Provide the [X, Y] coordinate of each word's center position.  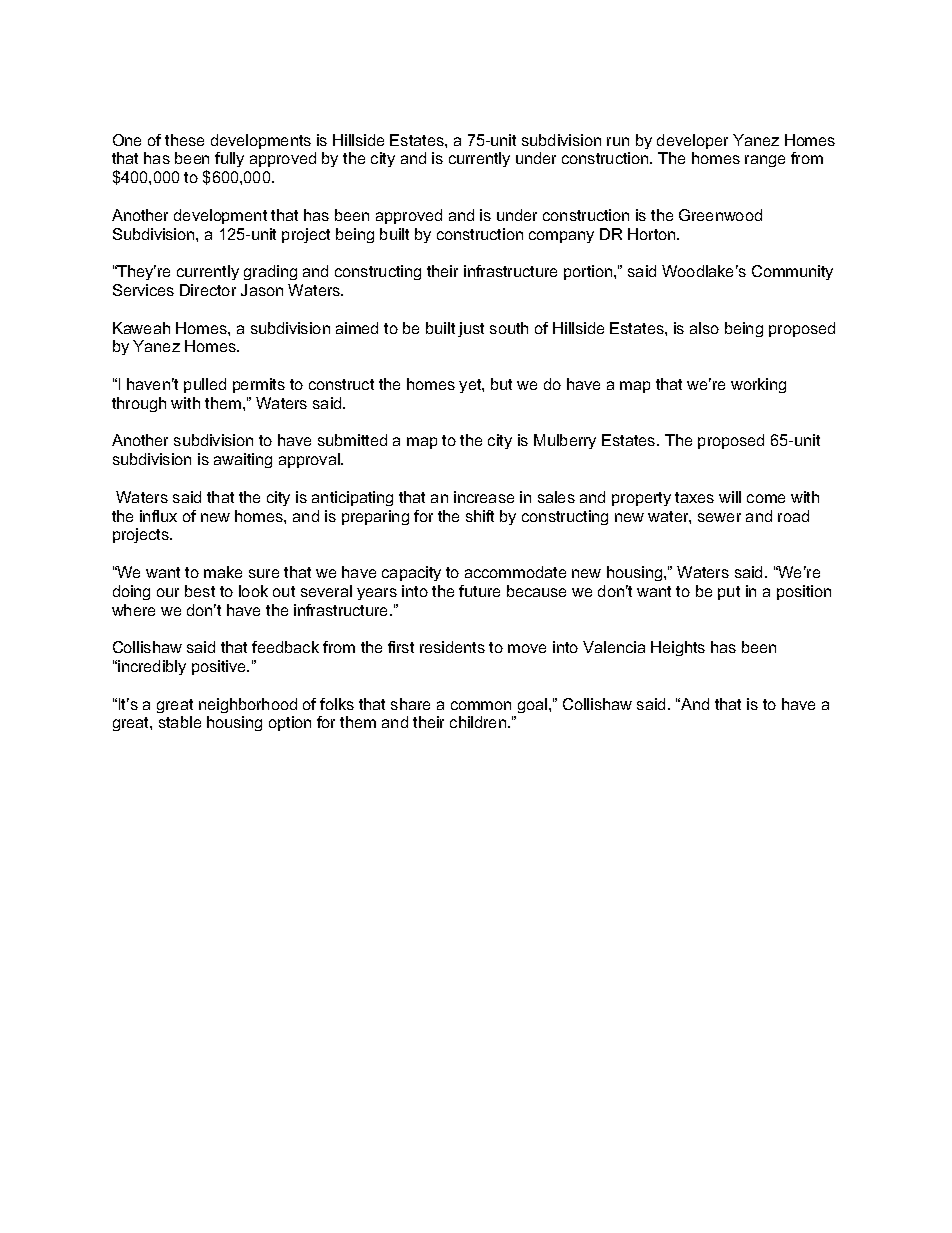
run [618, 141]
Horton [653, 234]
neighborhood [248, 705]
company [561, 237]
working [758, 385]
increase [484, 497]
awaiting [243, 460]
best [200, 591]
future [479, 591]
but [501, 384]
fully [229, 159]
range [765, 161]
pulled [205, 385]
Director [208, 290]
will [730, 497]
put [729, 593]
